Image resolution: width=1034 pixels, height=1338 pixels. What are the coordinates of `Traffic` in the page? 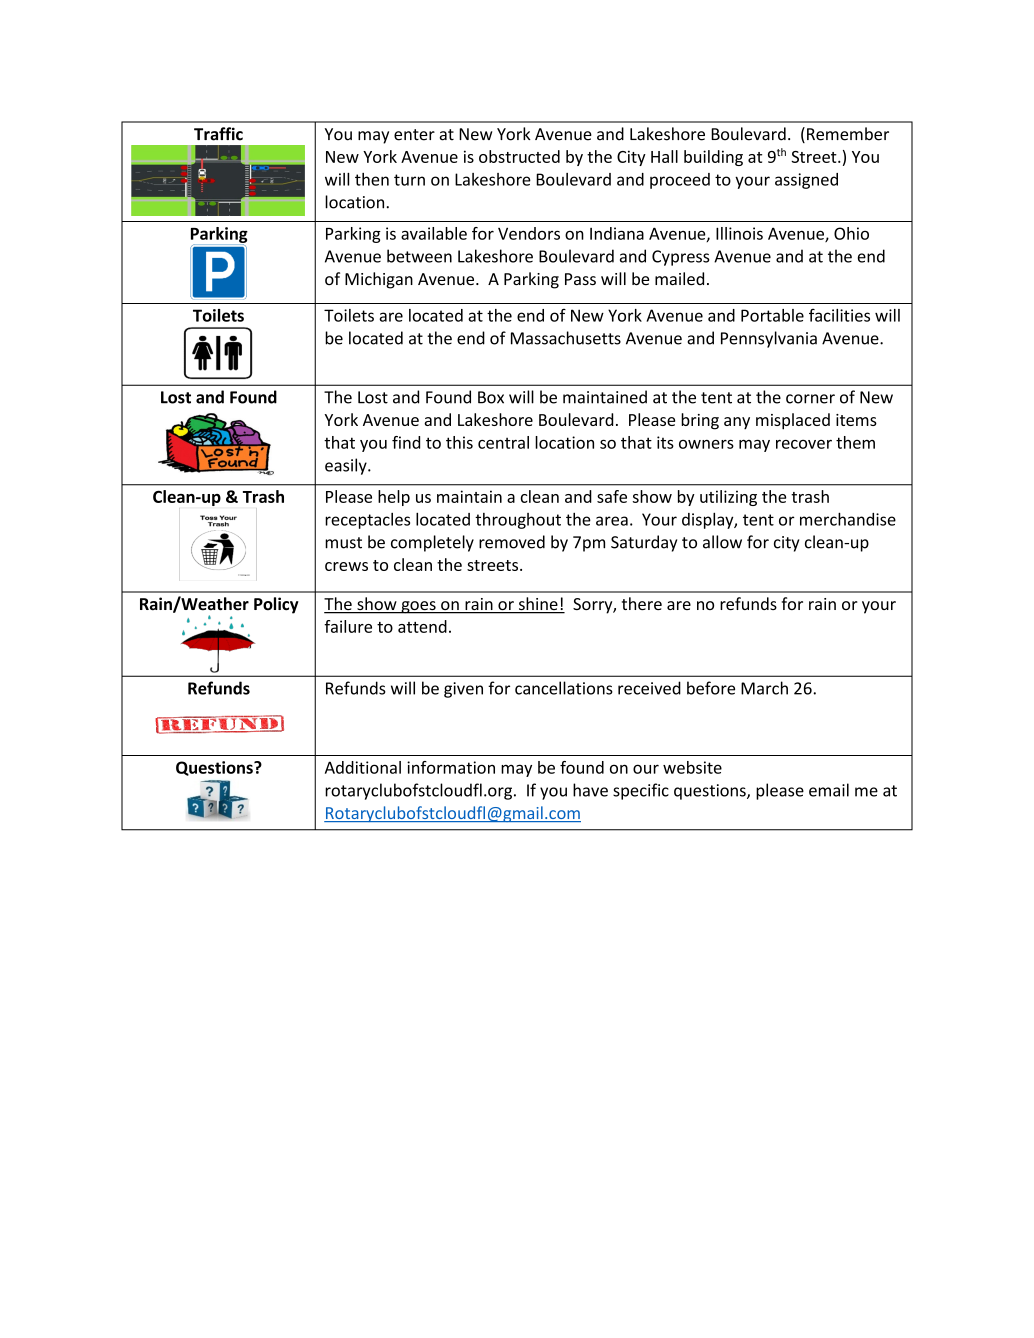 It's located at (218, 134).
